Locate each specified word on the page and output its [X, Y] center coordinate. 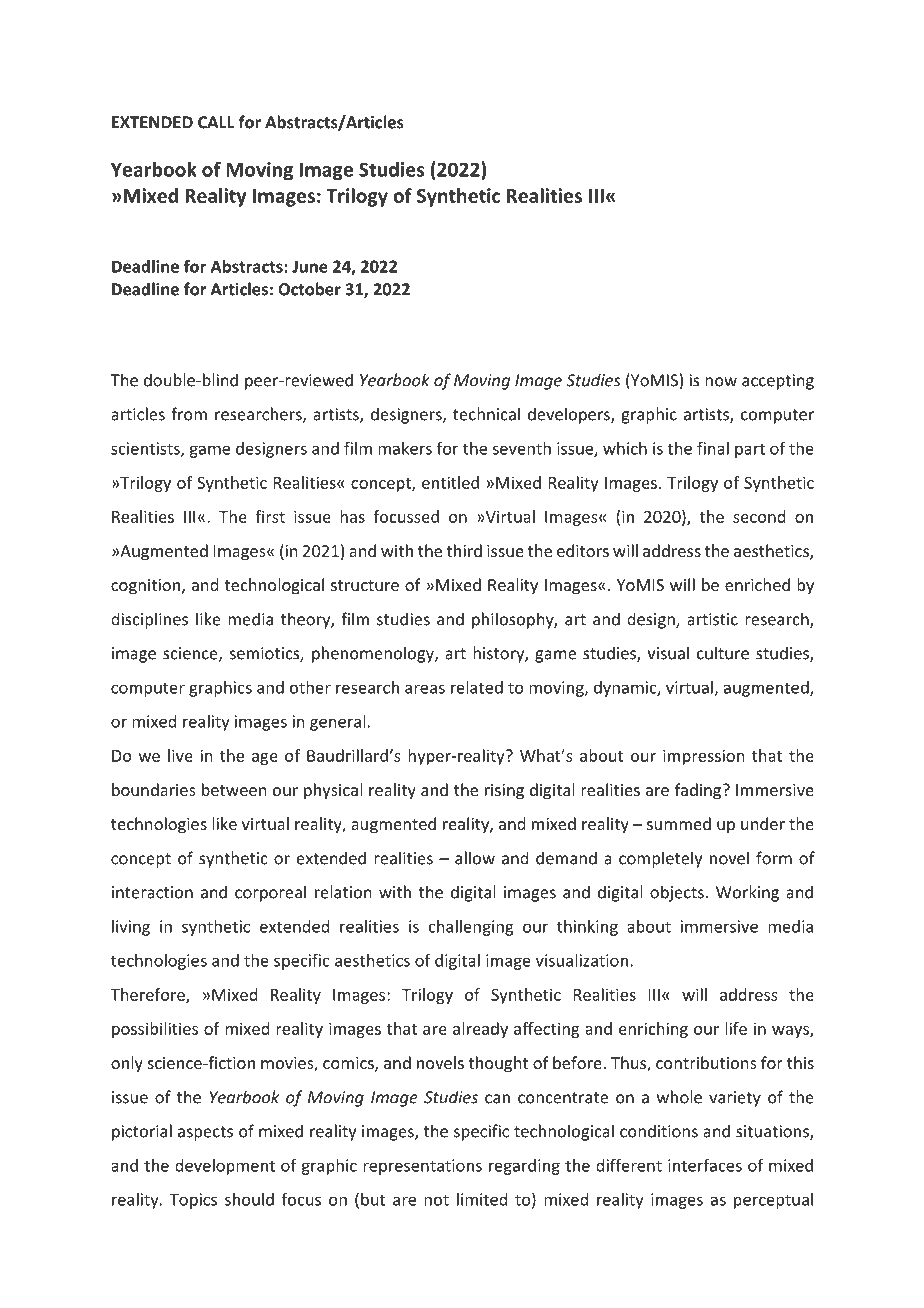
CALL [216, 122]
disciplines [149, 620]
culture [723, 653]
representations [422, 1167]
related [477, 687]
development [225, 1167]
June [310, 266]
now [721, 382]
